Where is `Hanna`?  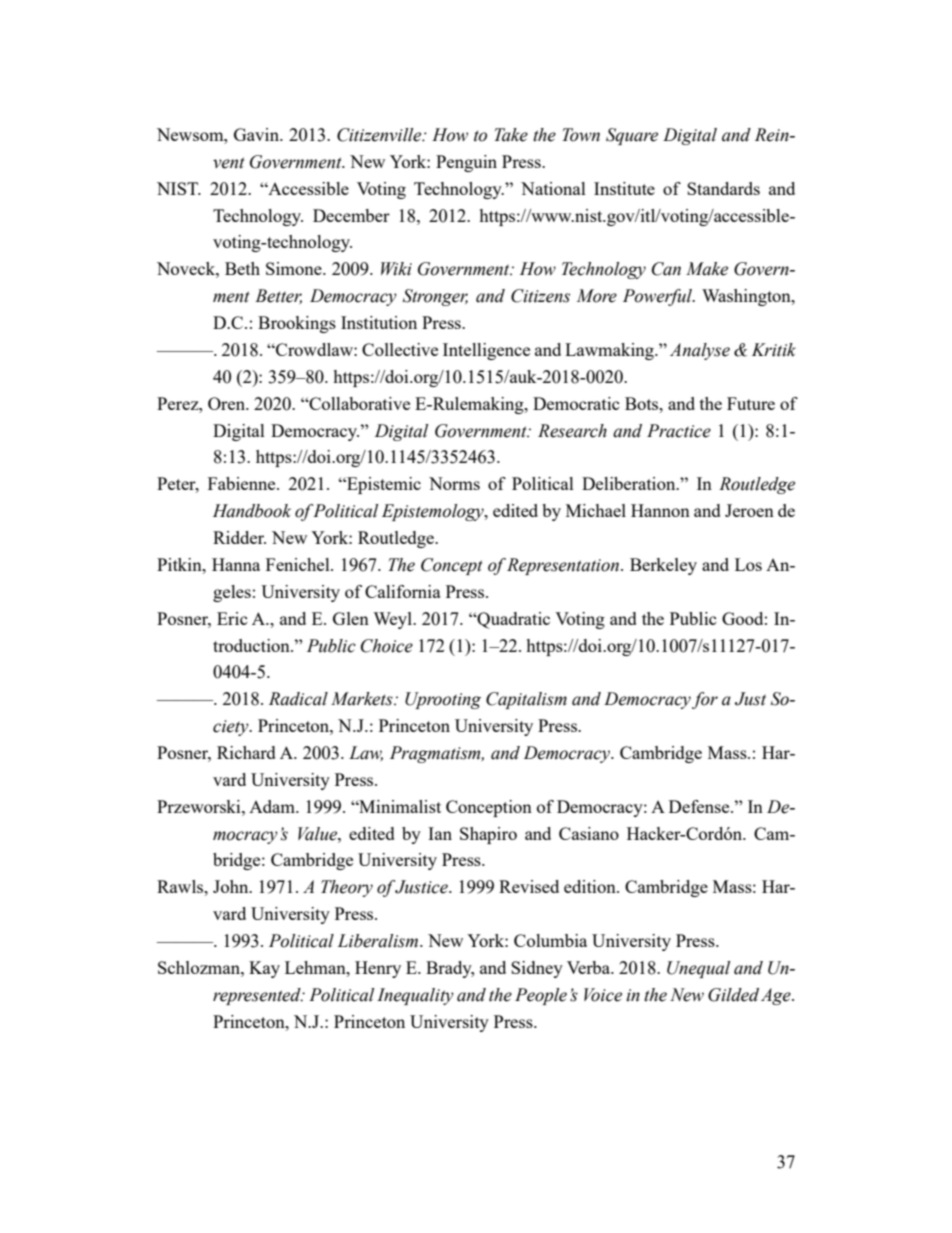
Hanna is located at coordinates (236, 564).
